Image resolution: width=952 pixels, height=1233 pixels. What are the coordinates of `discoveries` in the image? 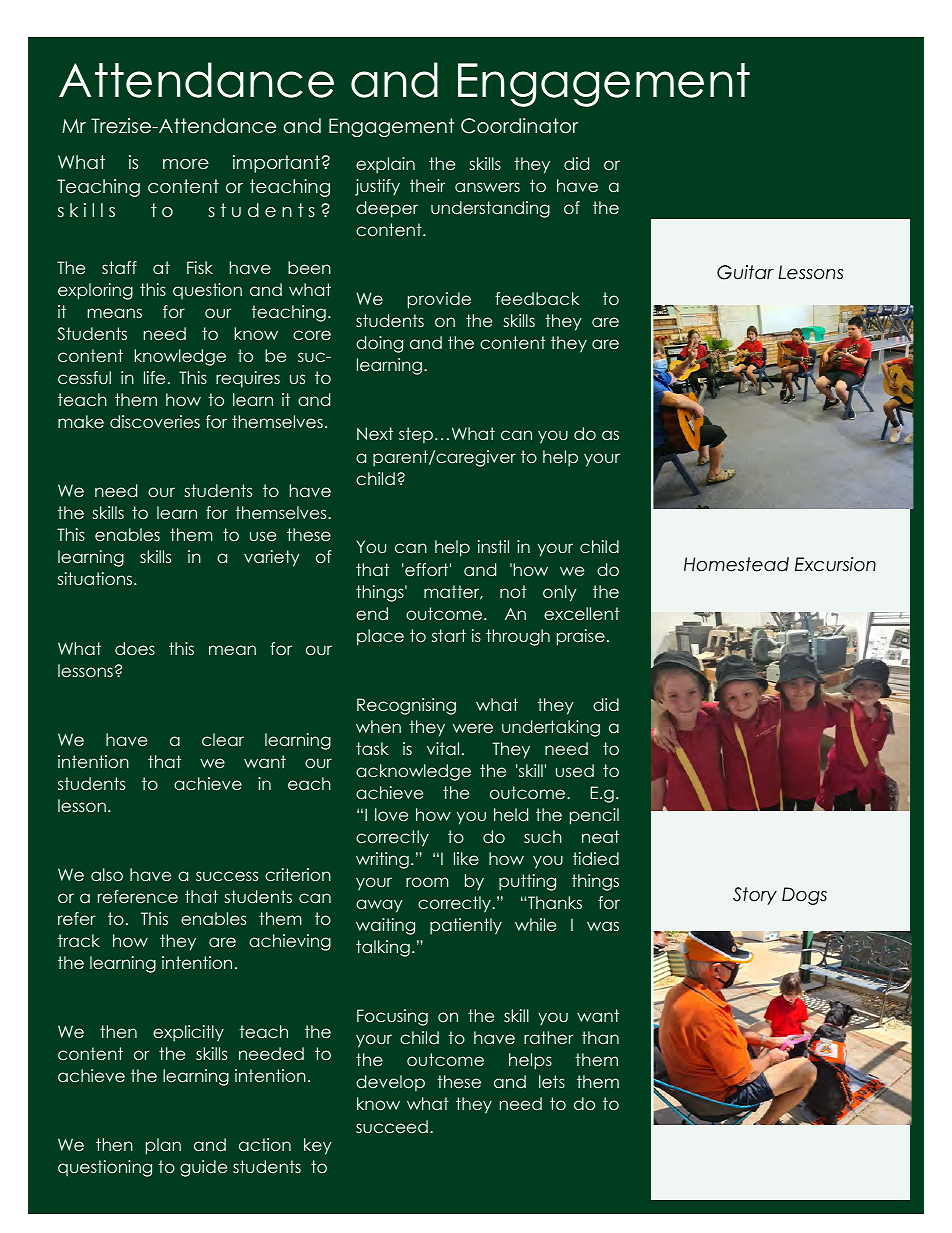 It's located at (155, 421).
